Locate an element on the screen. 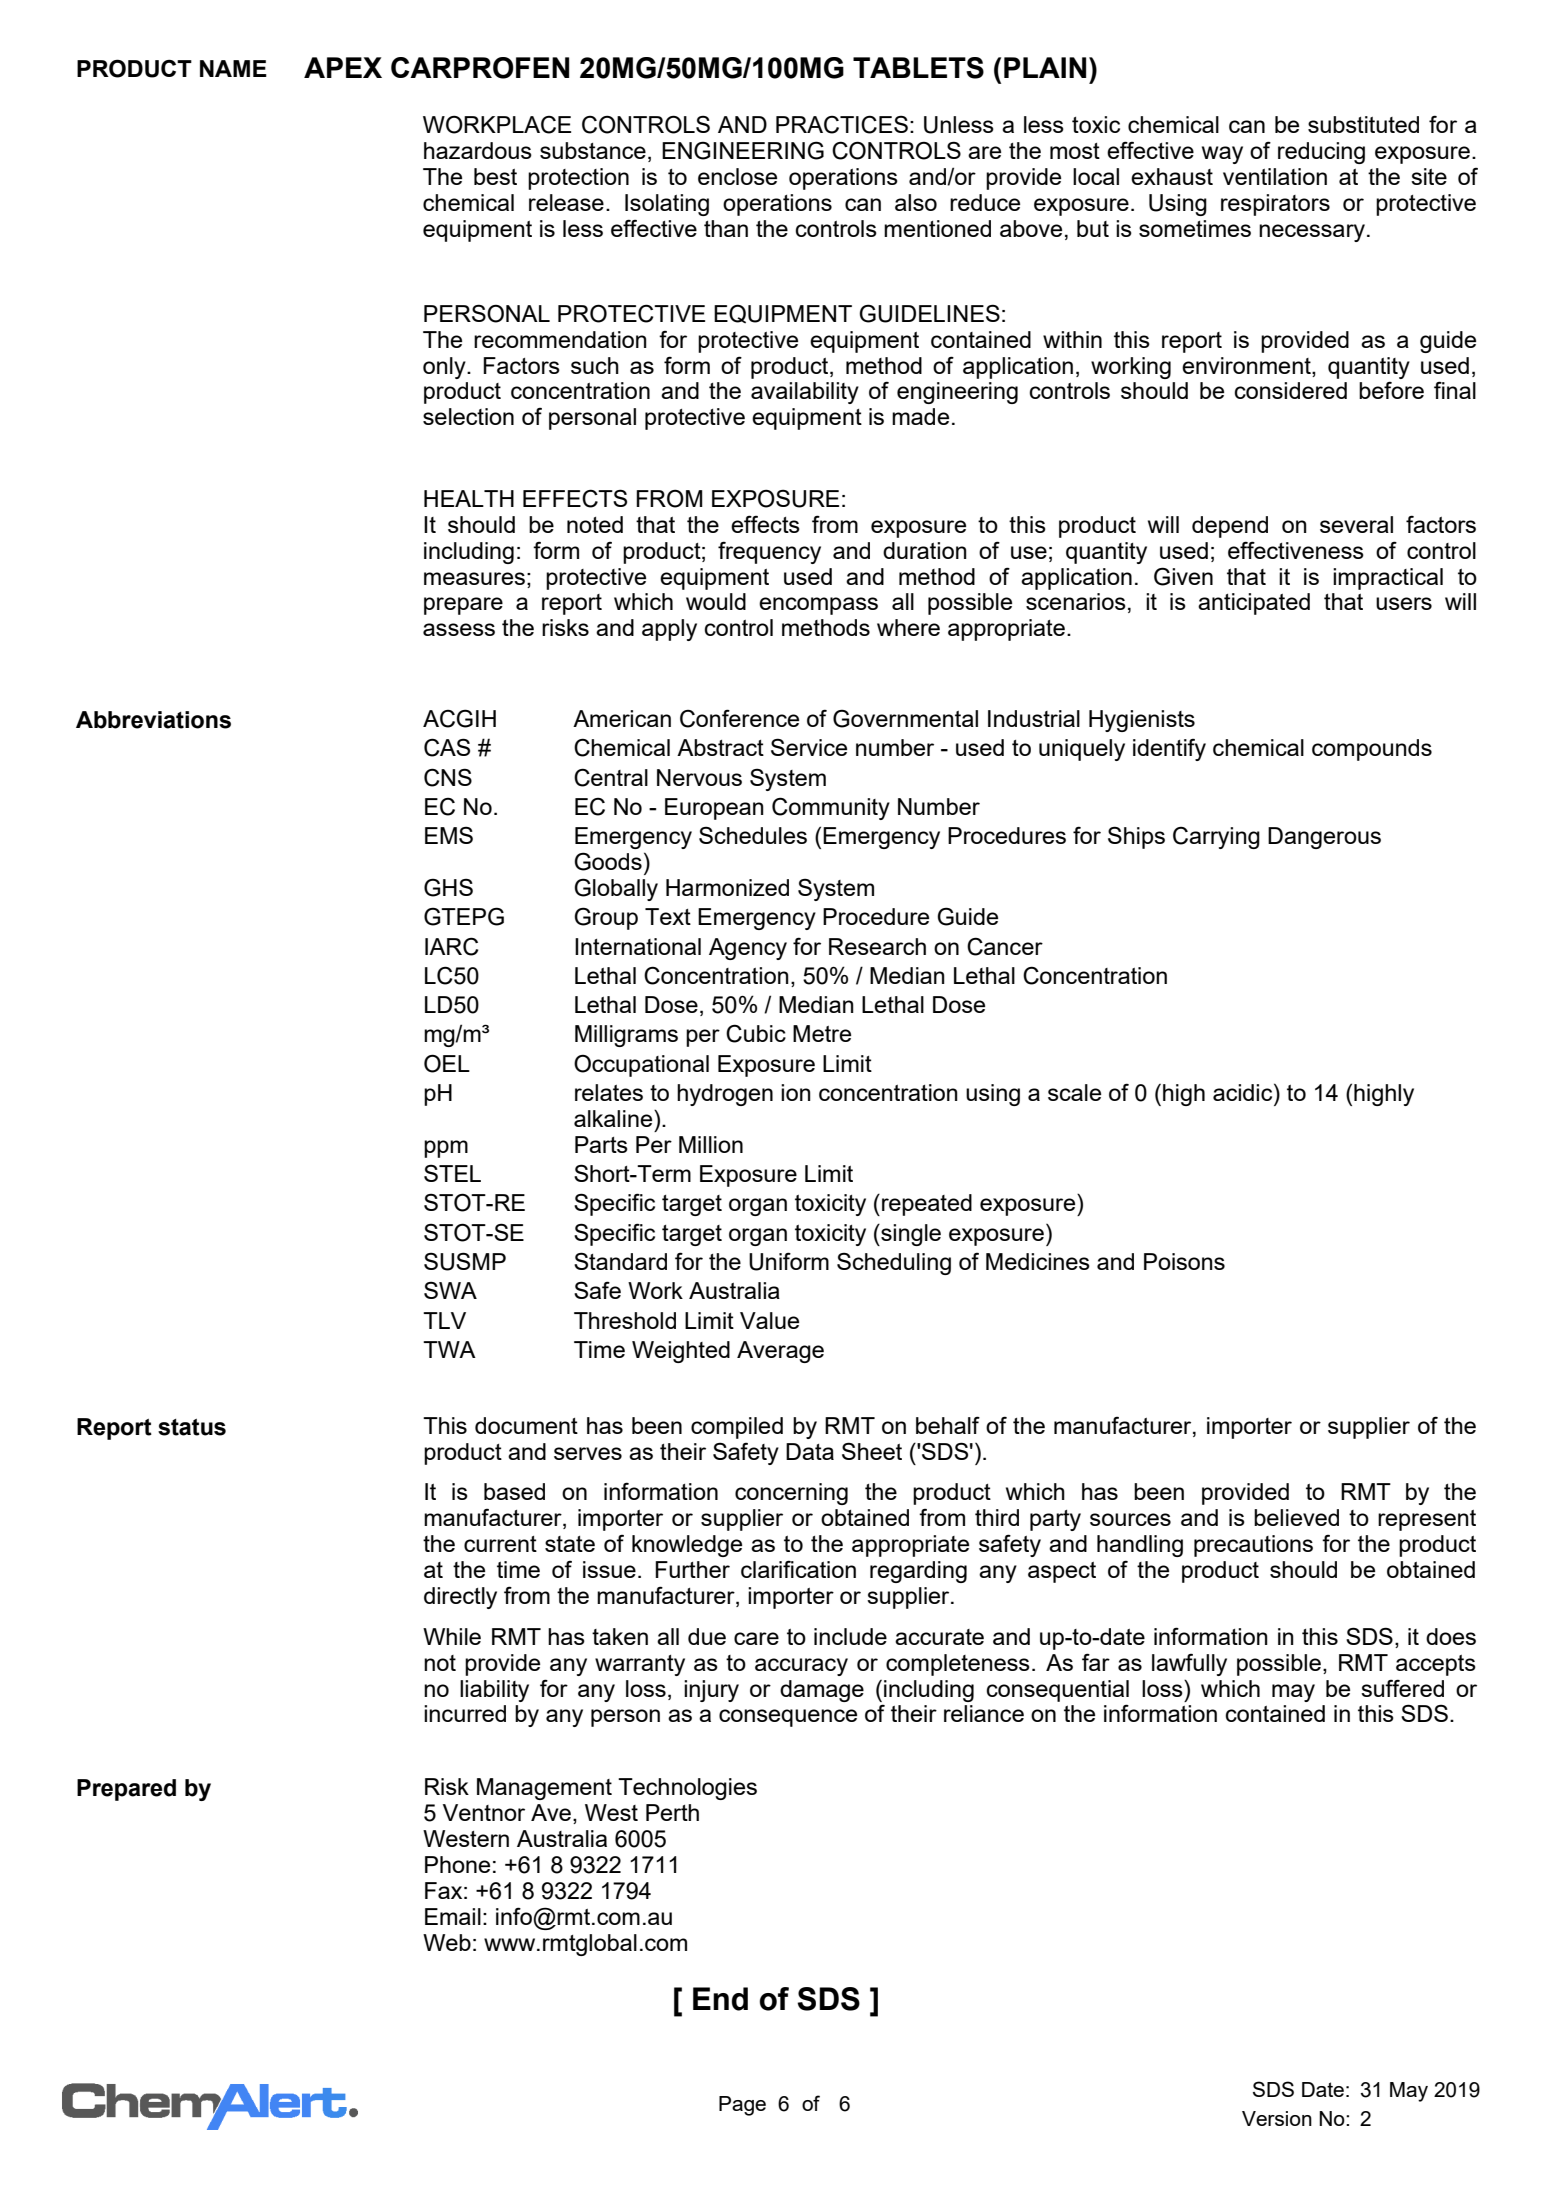 This screenshot has height=2191, width=1548. compounds is located at coordinates (1372, 750).
